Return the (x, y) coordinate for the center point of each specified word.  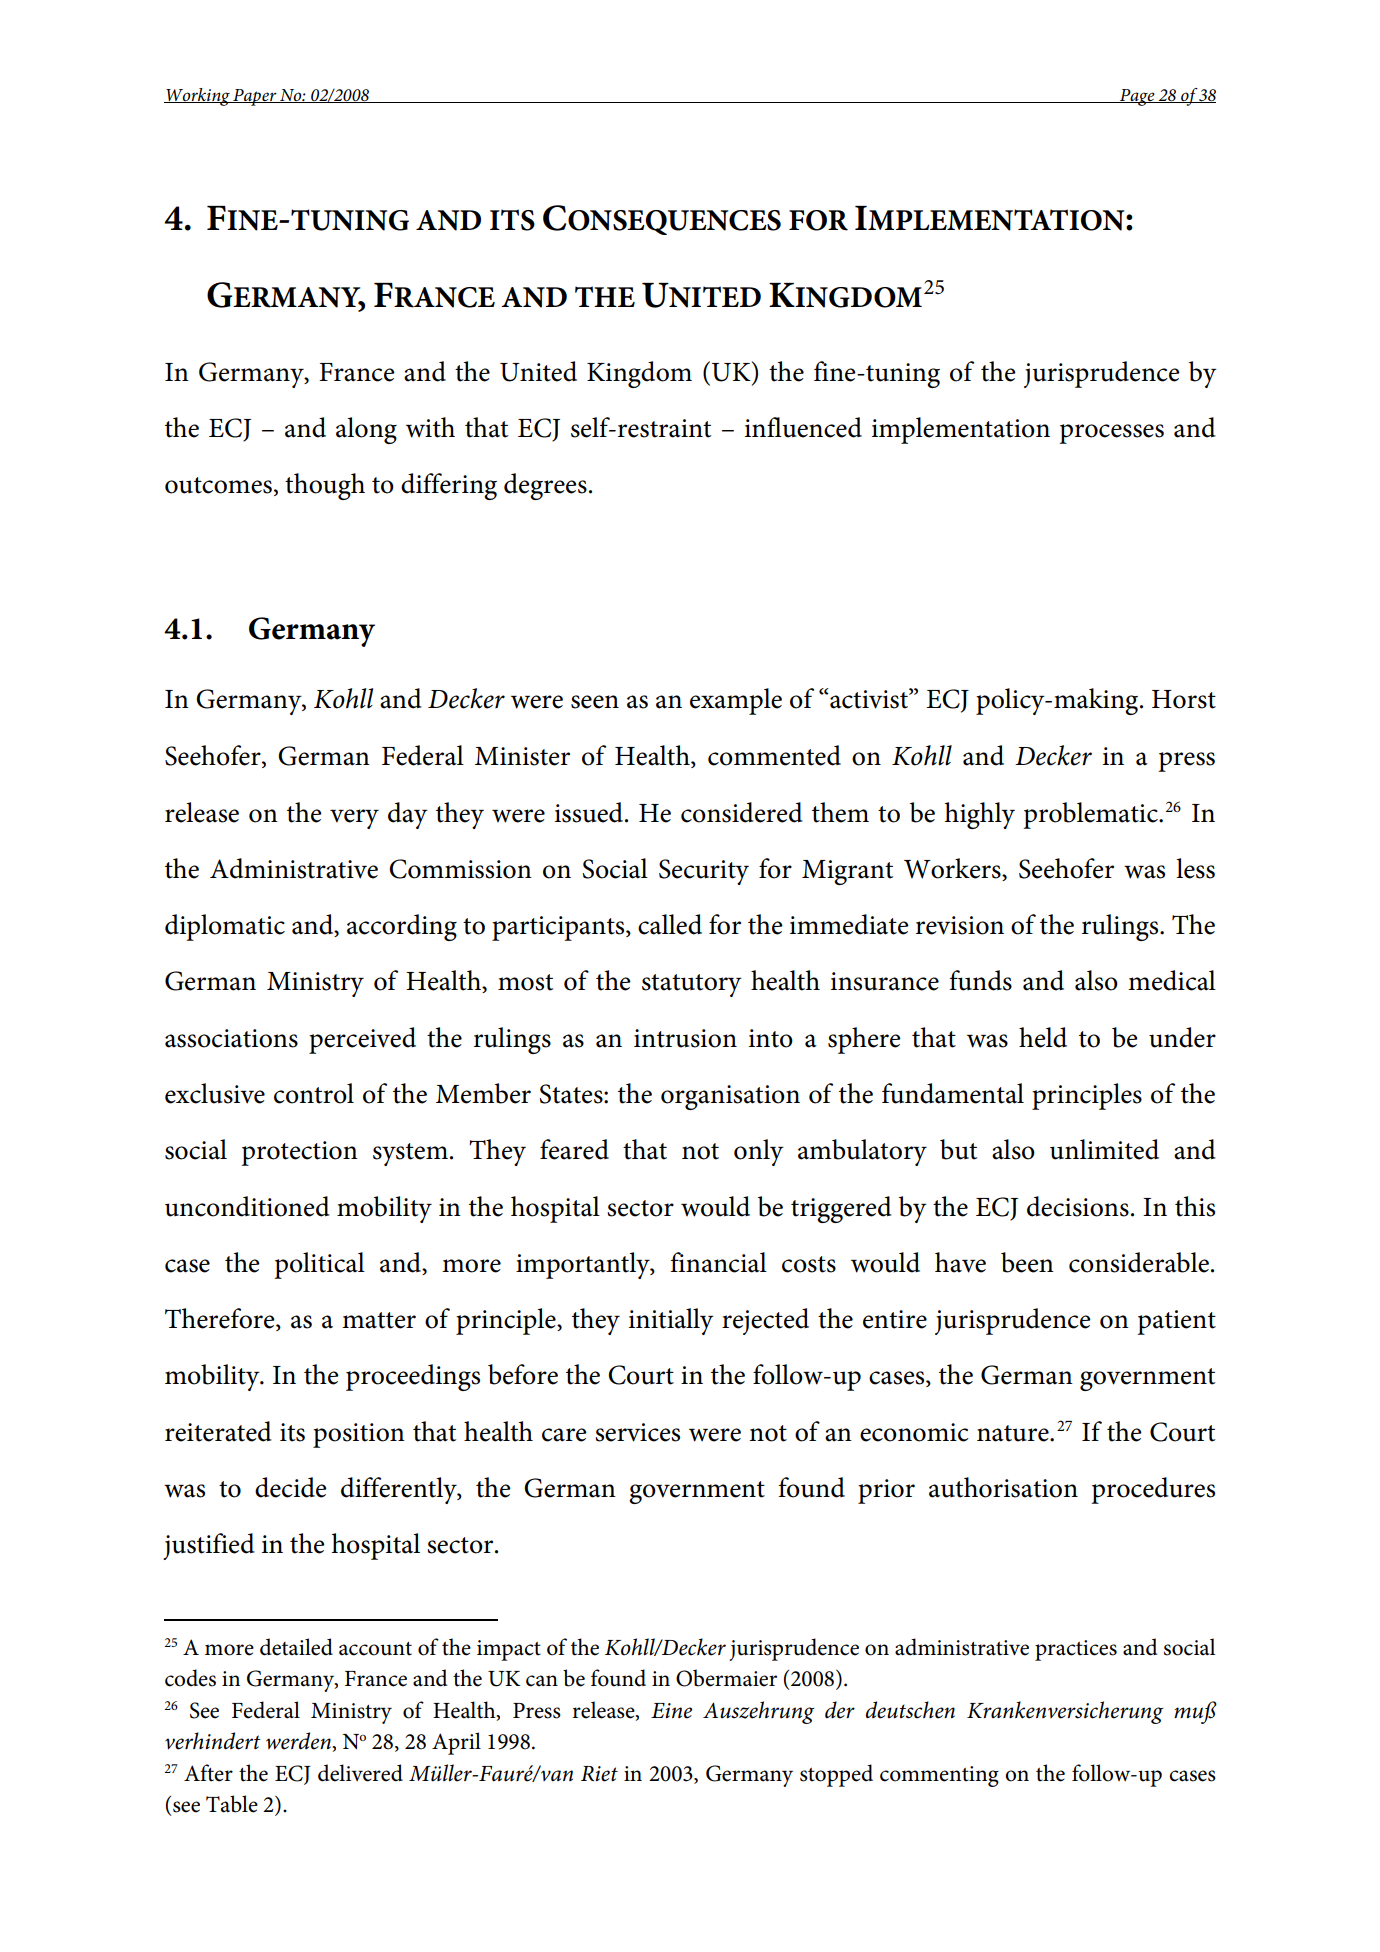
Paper (255, 97)
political (319, 1265)
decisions (1078, 1206)
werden (299, 1741)
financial (718, 1262)
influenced (803, 427)
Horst (1184, 699)
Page (1137, 97)
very (354, 819)
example (736, 701)
